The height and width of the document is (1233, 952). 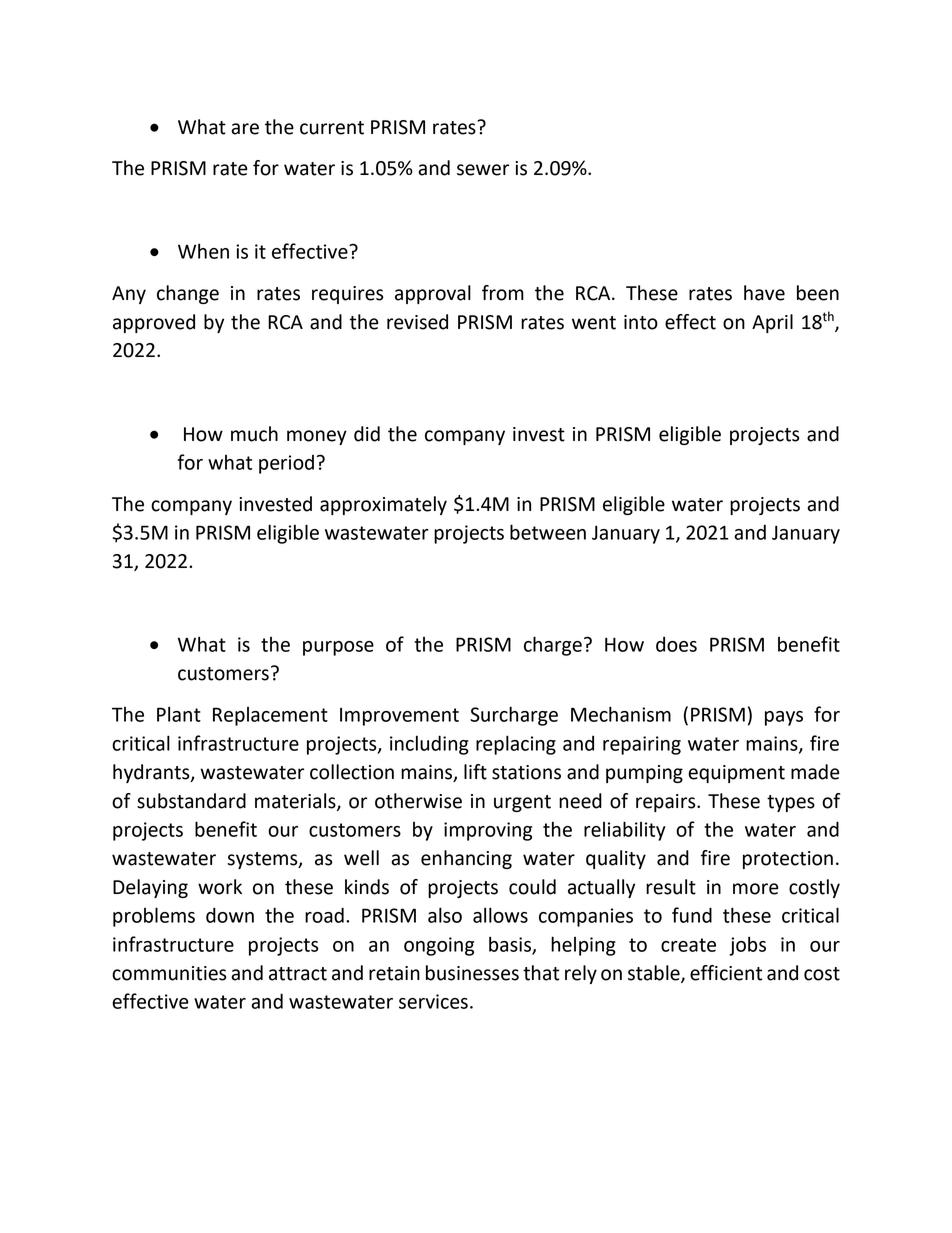 What do you see at coordinates (338, 648) in the document?
I see `purpose` at bounding box center [338, 648].
